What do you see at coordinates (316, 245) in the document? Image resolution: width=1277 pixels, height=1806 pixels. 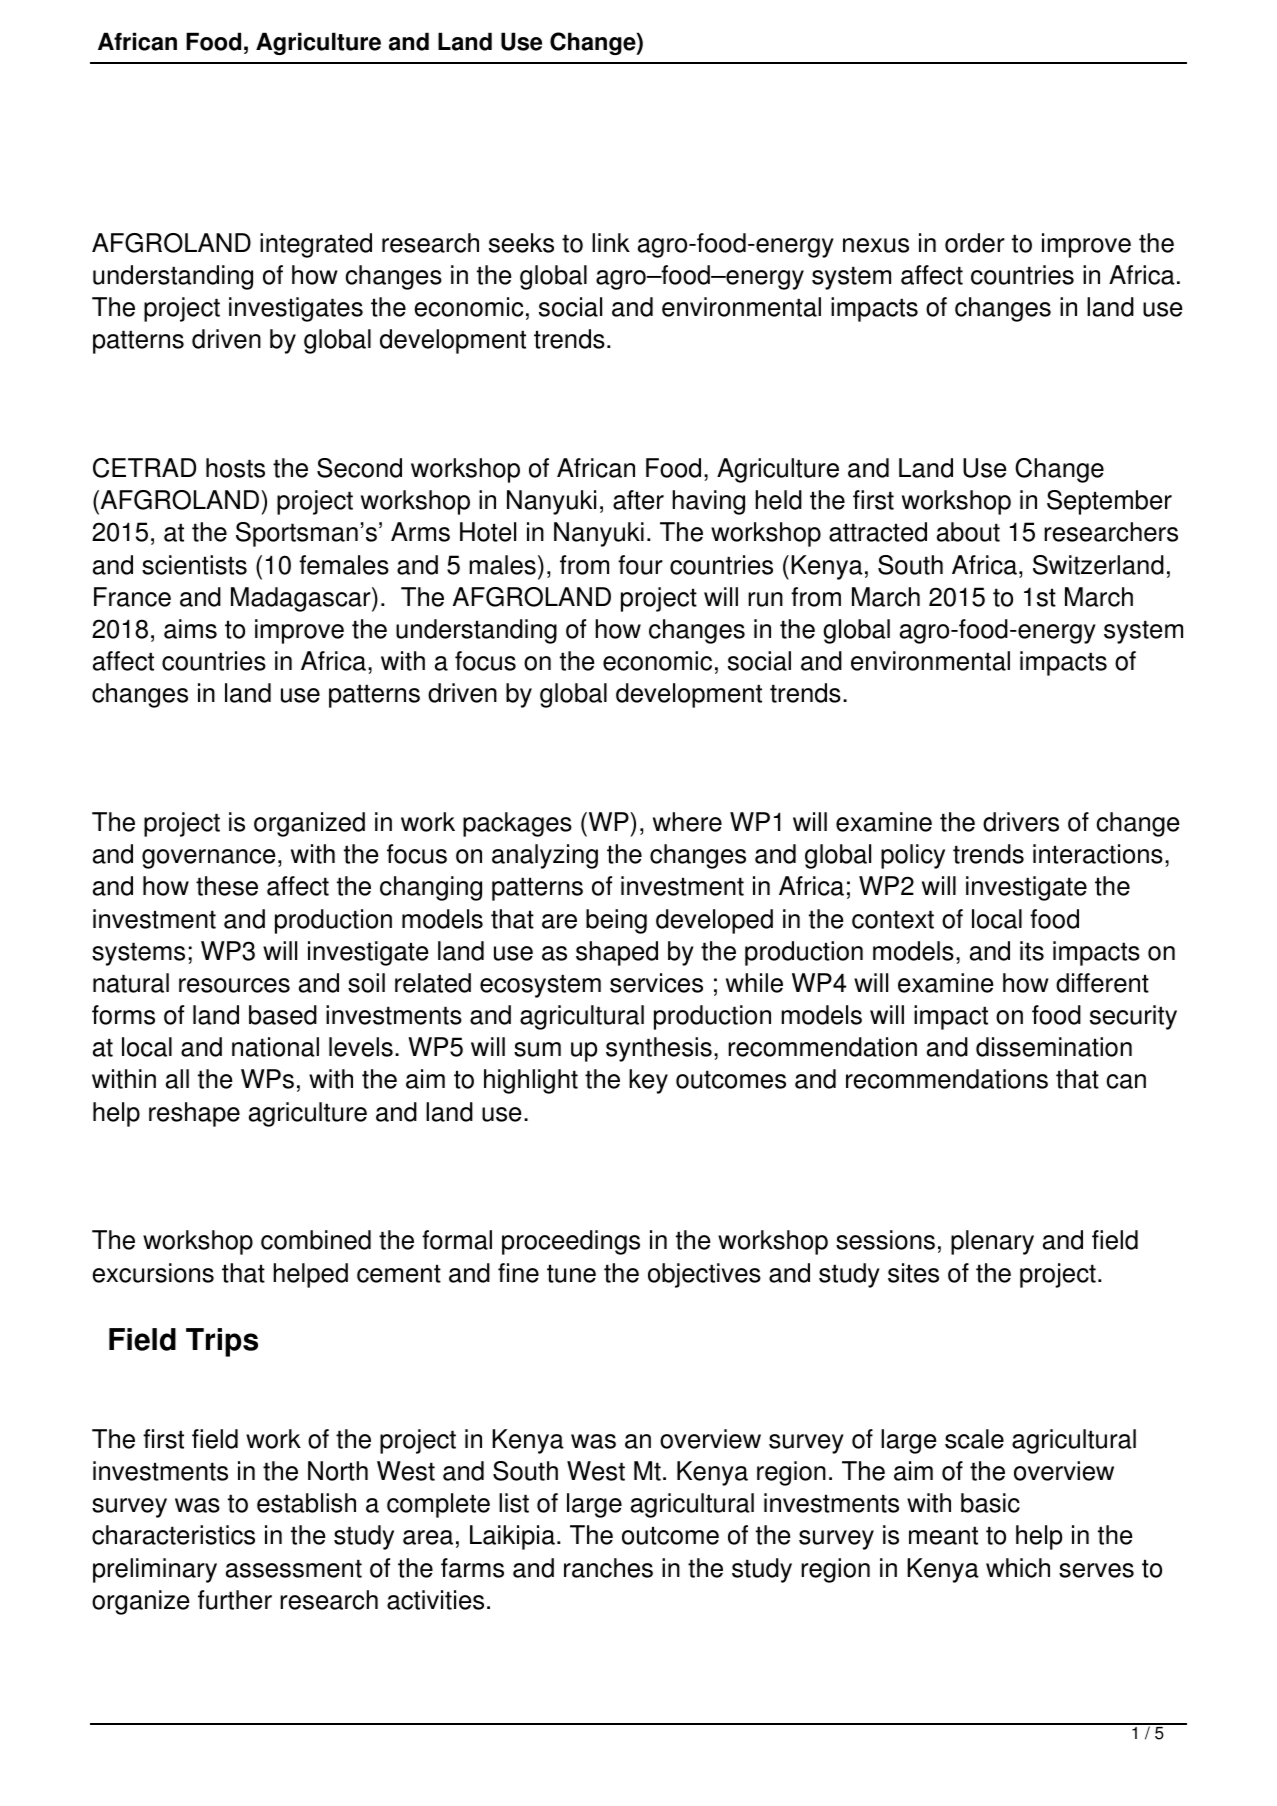 I see `integrated` at bounding box center [316, 245].
